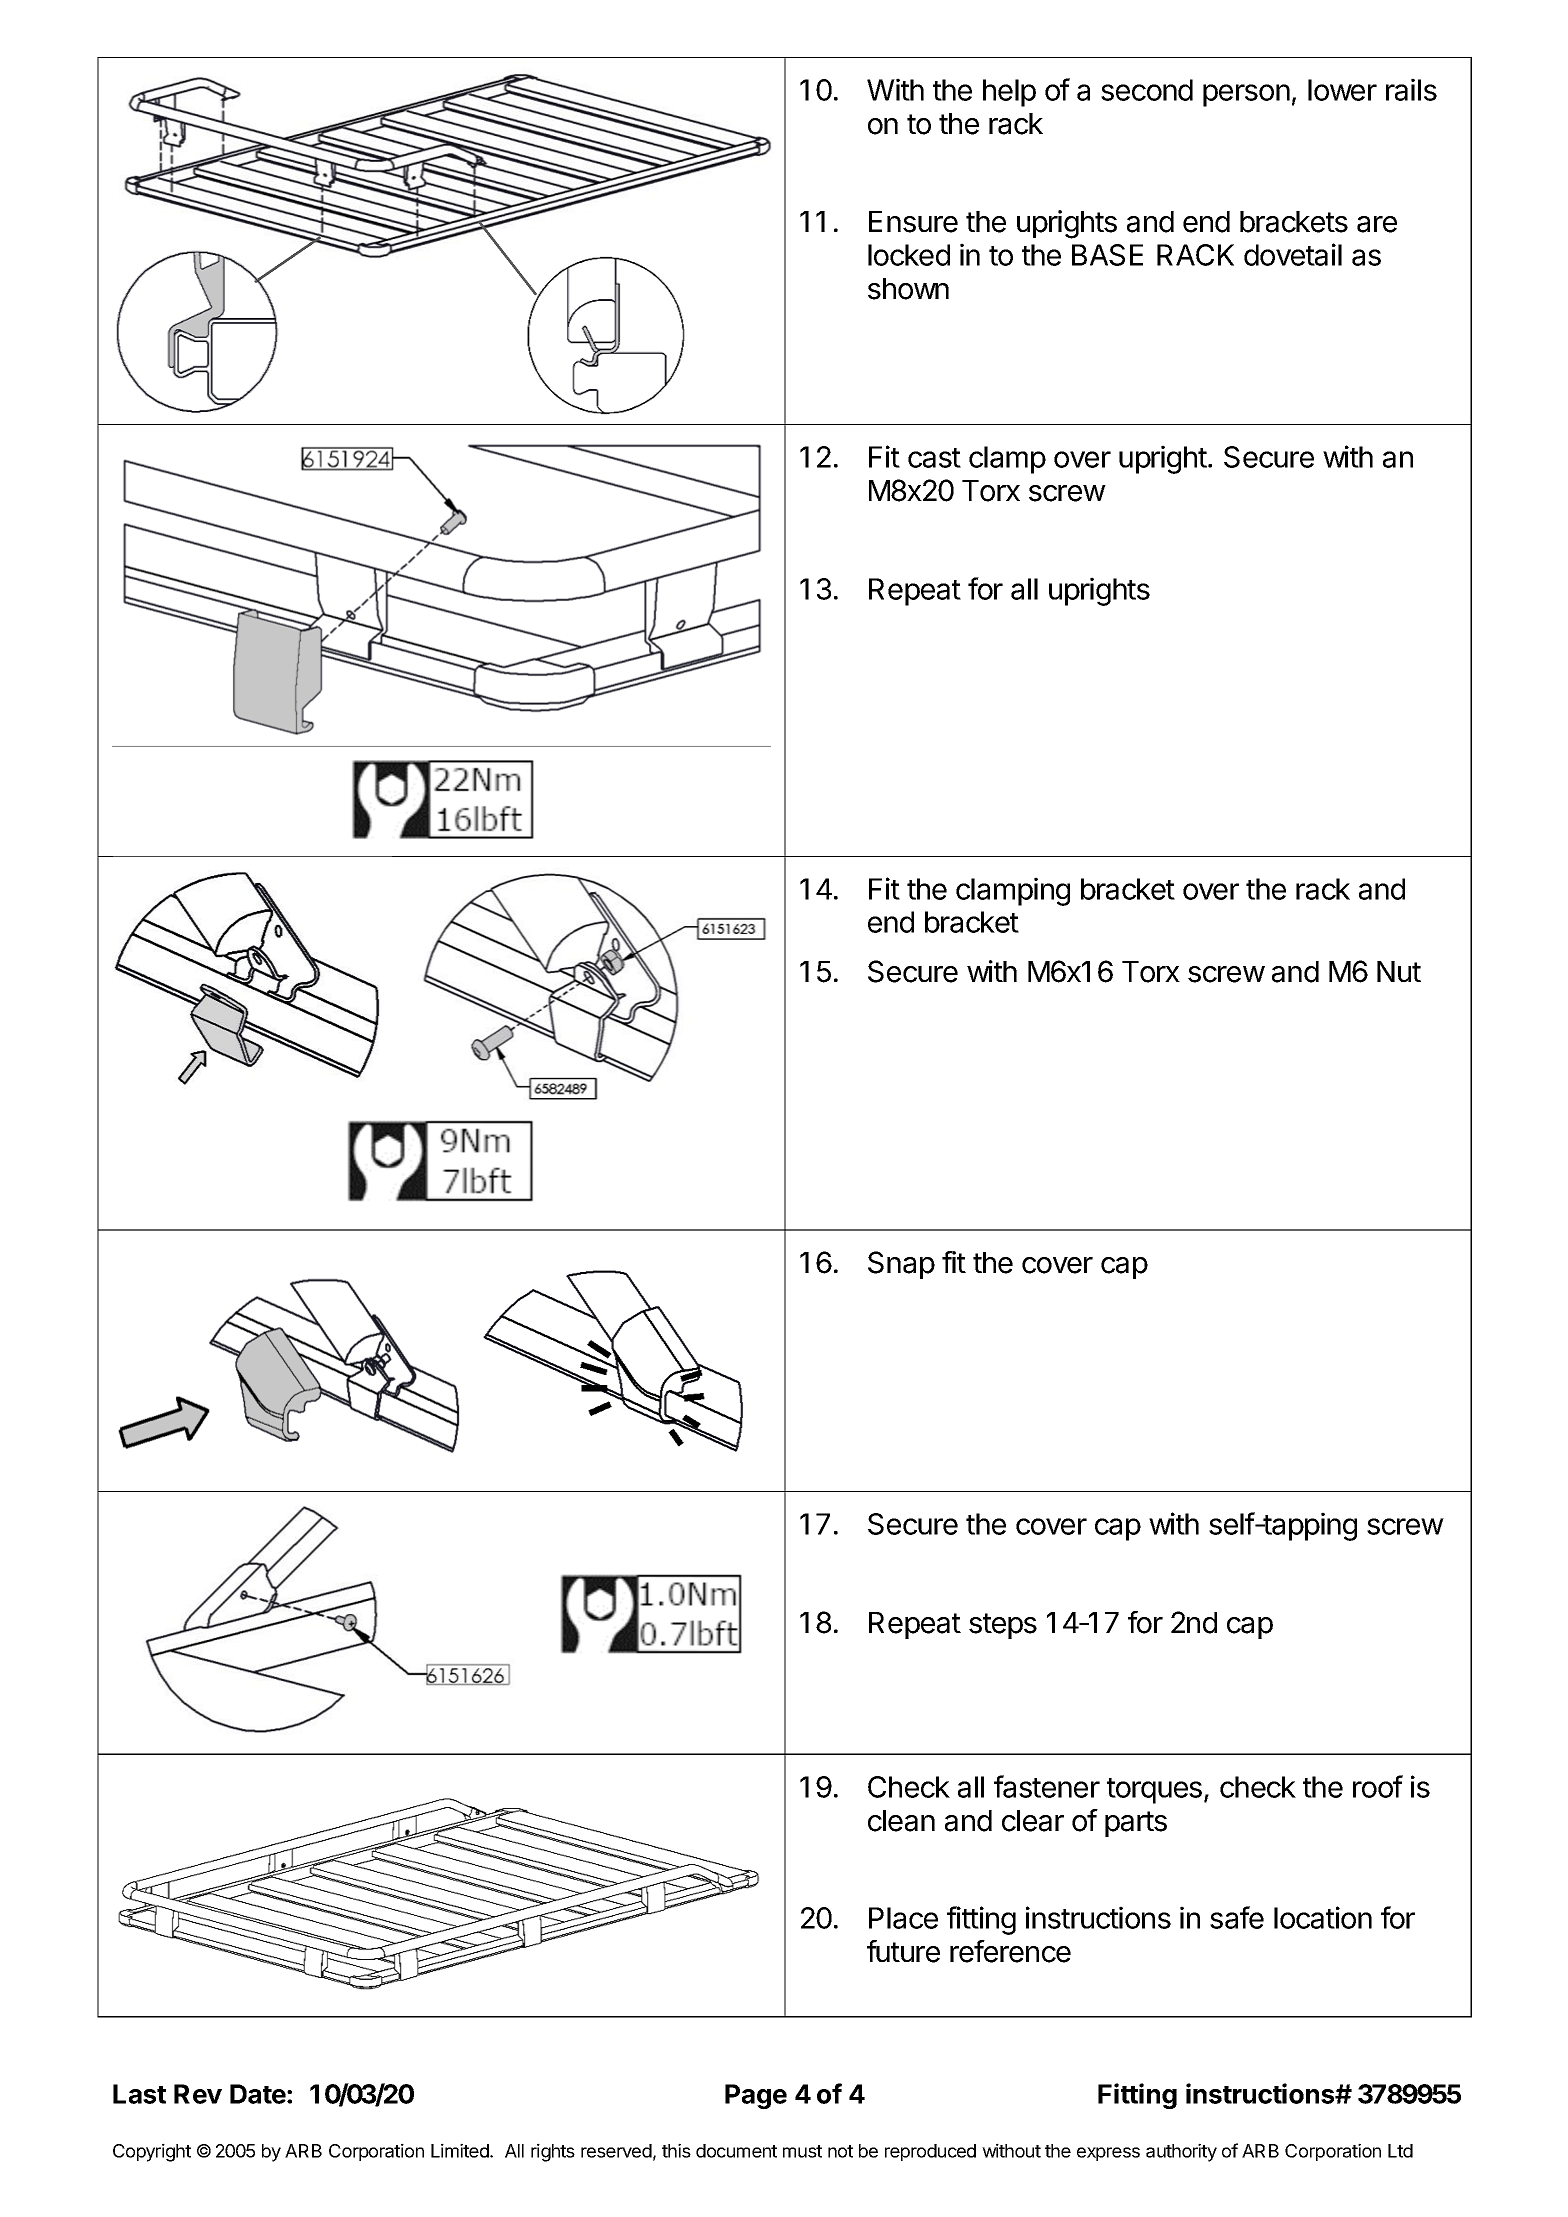 This screenshot has height=2217, width=1568. What do you see at coordinates (913, 222) in the screenshot?
I see `Ensure` at bounding box center [913, 222].
